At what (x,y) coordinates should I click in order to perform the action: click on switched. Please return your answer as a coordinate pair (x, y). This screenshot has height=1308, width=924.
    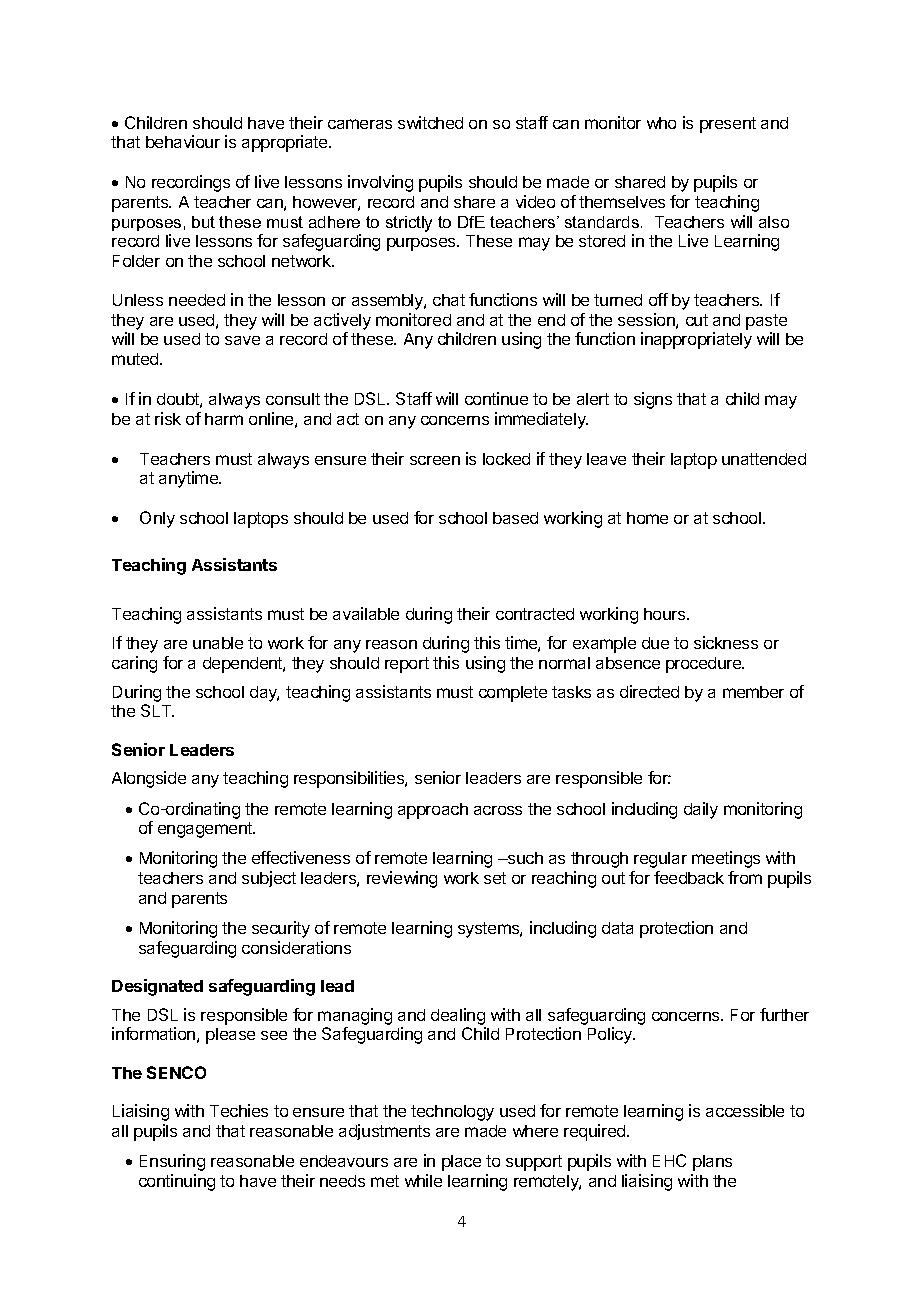
    Looking at the image, I should click on (430, 122).
